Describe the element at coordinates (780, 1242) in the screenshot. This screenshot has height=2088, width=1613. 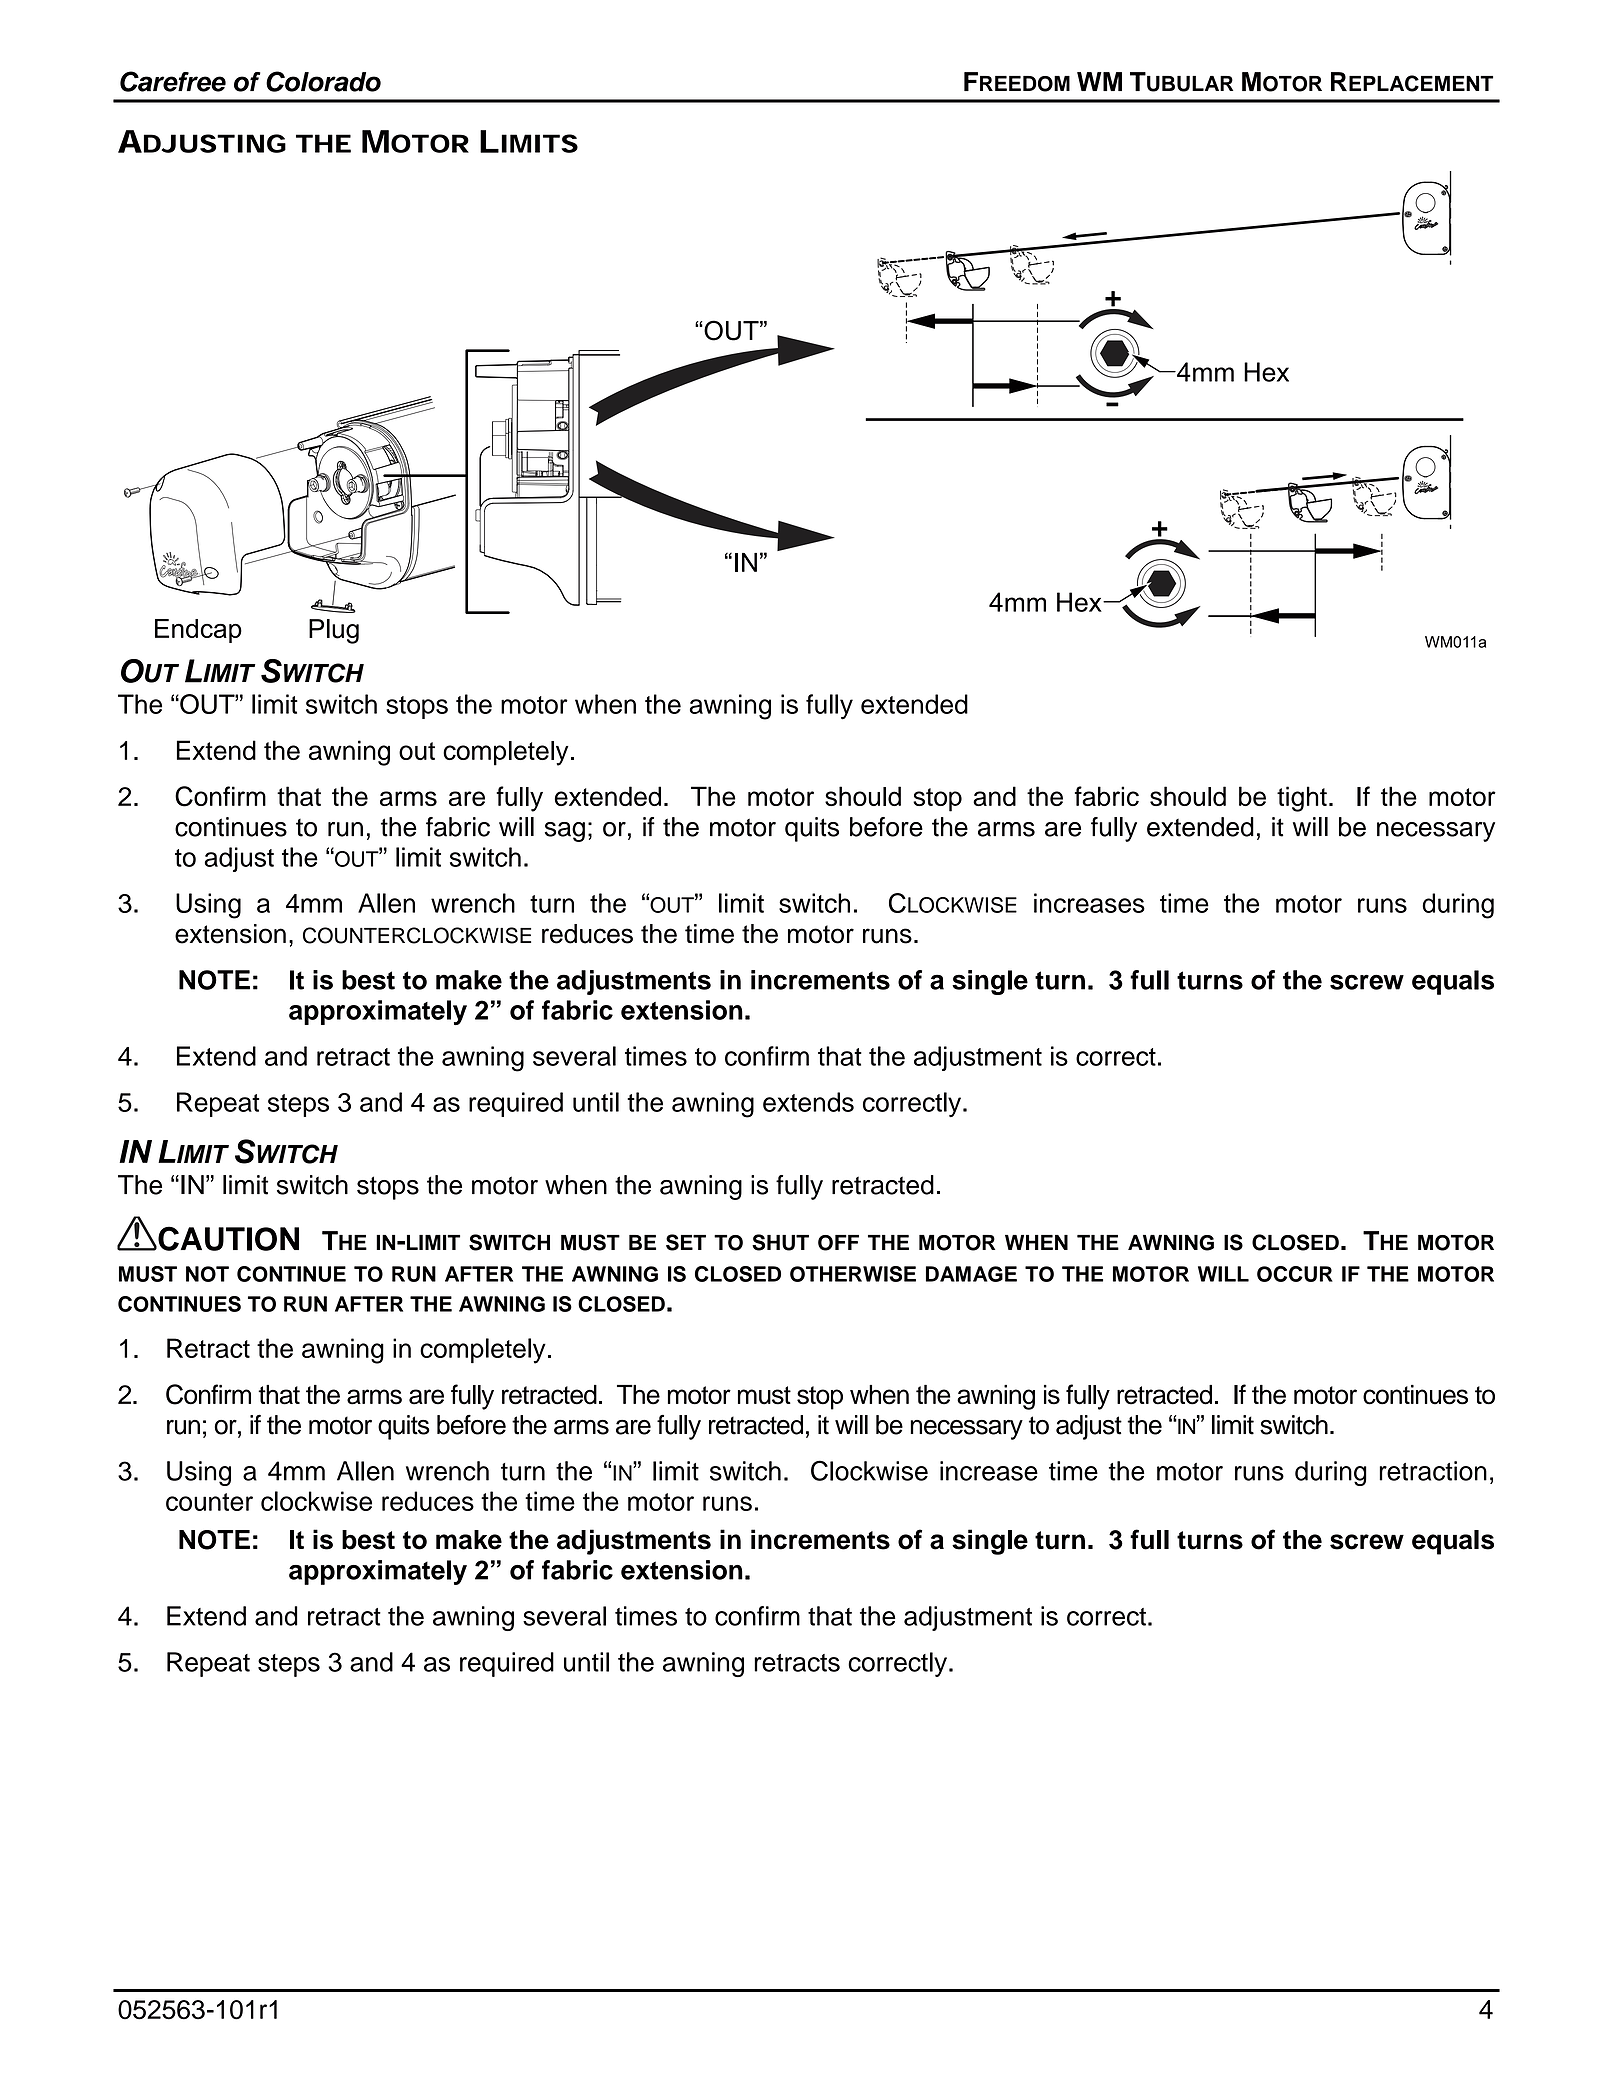
I see `SHUT` at that location.
